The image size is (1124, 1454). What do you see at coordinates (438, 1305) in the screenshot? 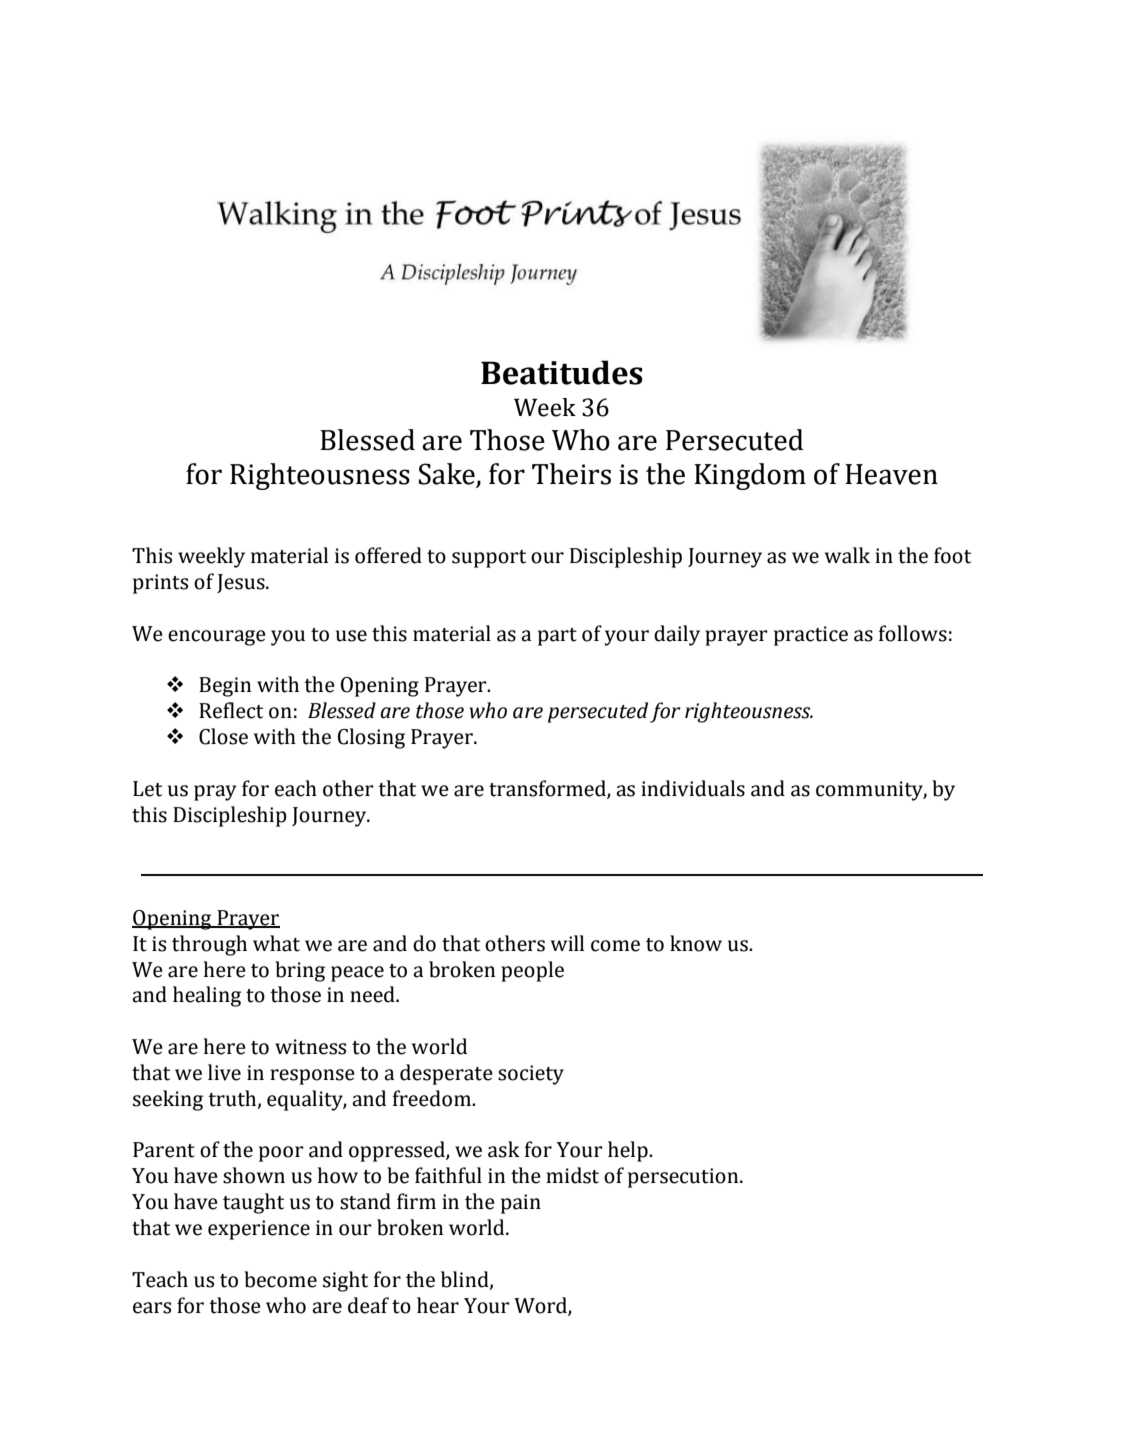
I see `hear` at bounding box center [438, 1305].
